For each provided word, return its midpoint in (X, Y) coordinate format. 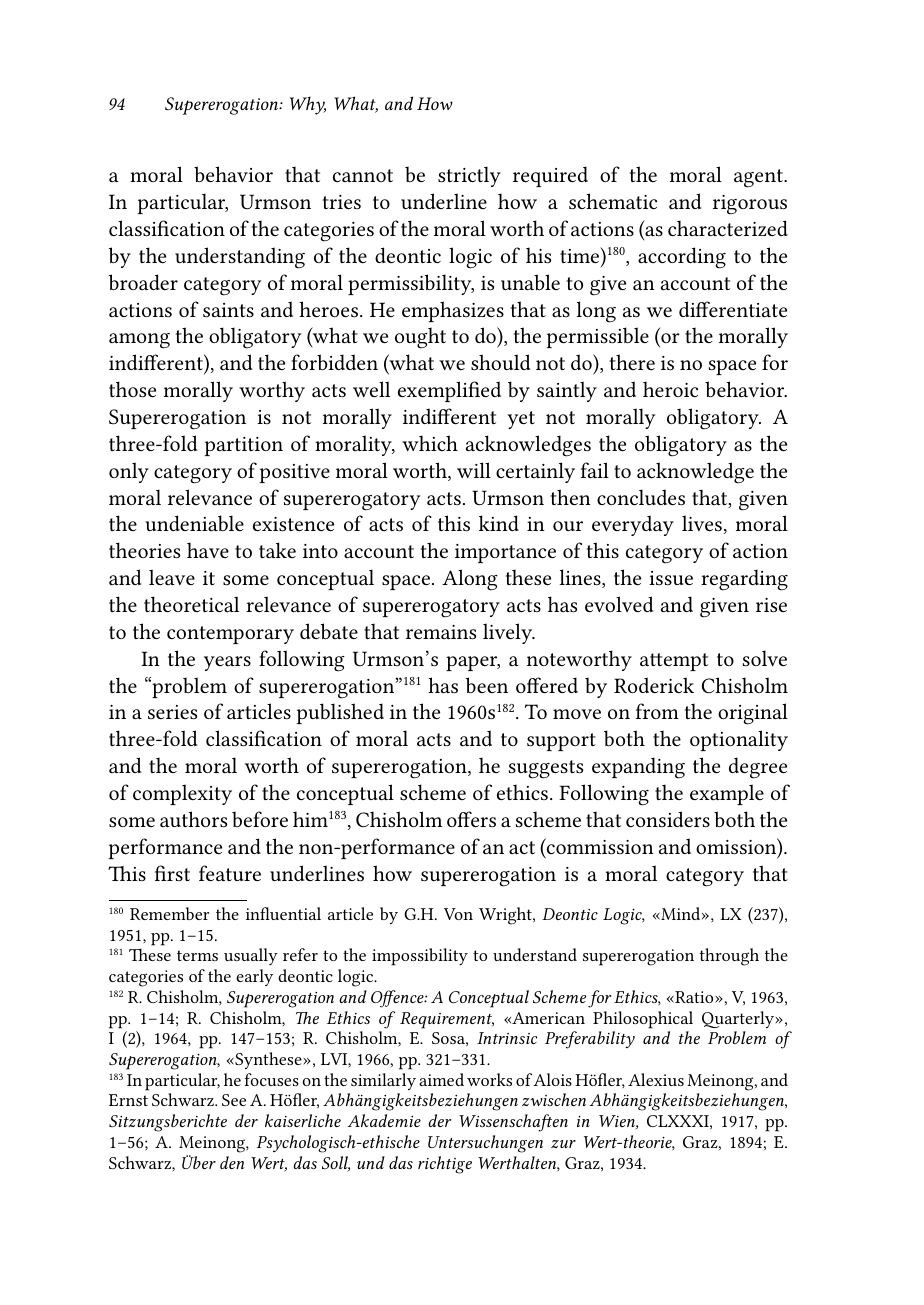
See (234, 1100)
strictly (469, 176)
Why (308, 105)
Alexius (656, 1079)
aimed (441, 1079)
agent (759, 178)
